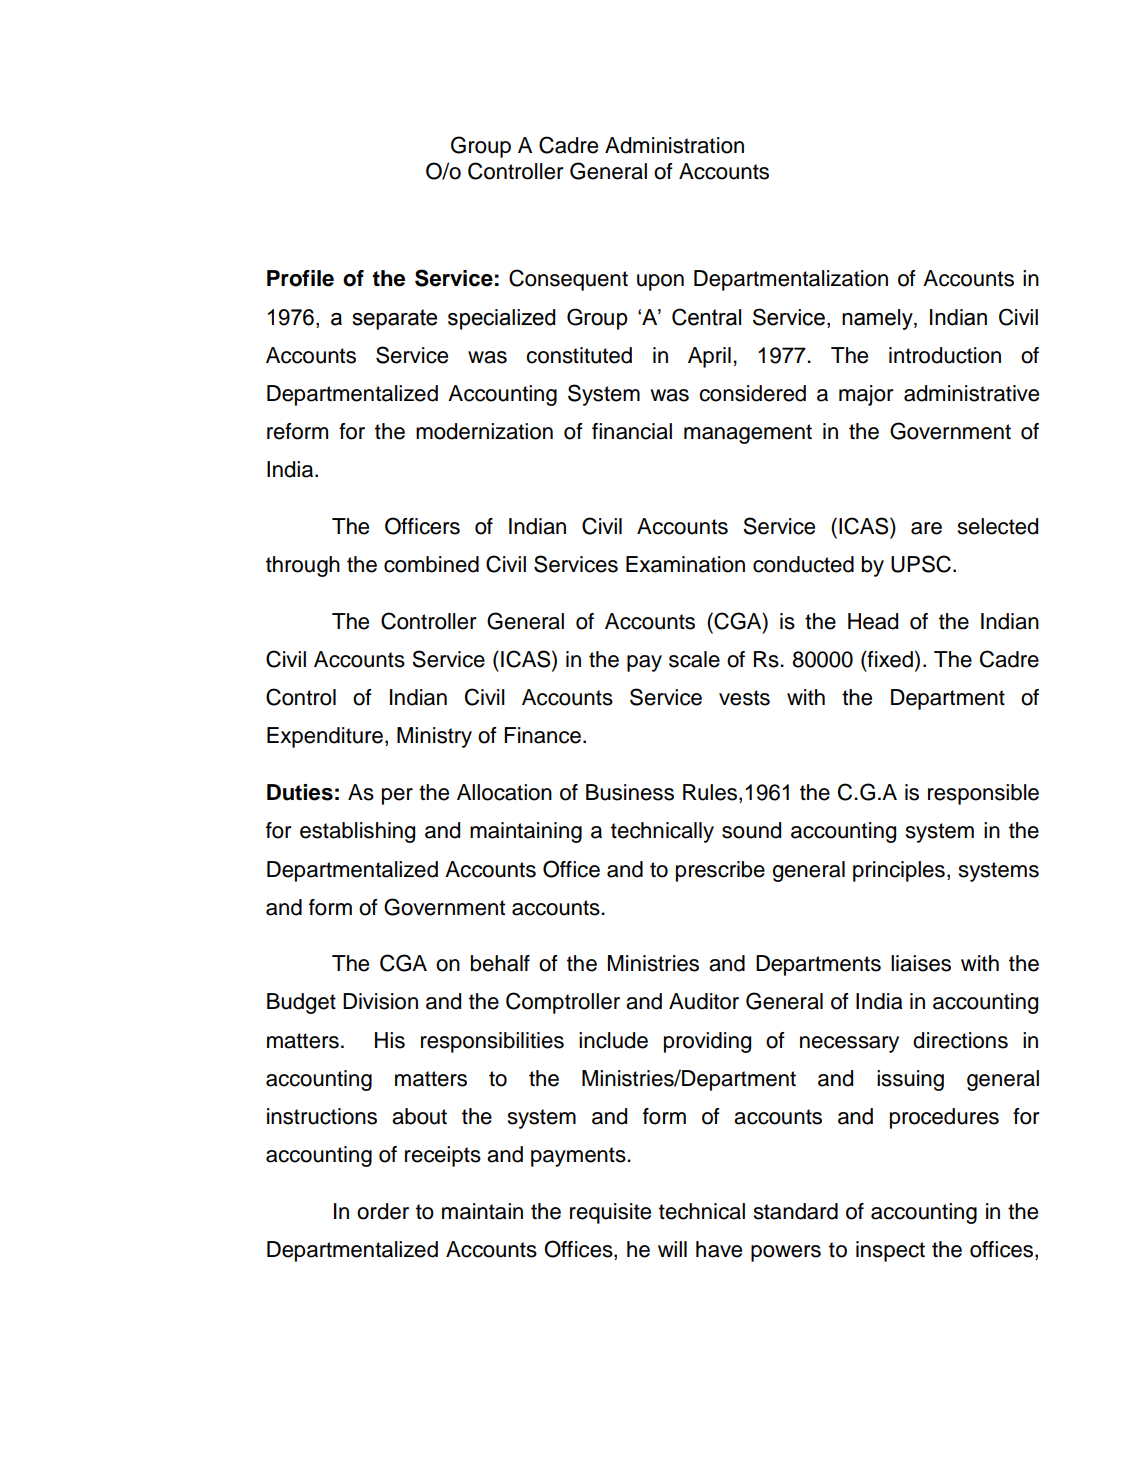 This document has height=1461, width=1129. I want to click on scale, so click(694, 659).
